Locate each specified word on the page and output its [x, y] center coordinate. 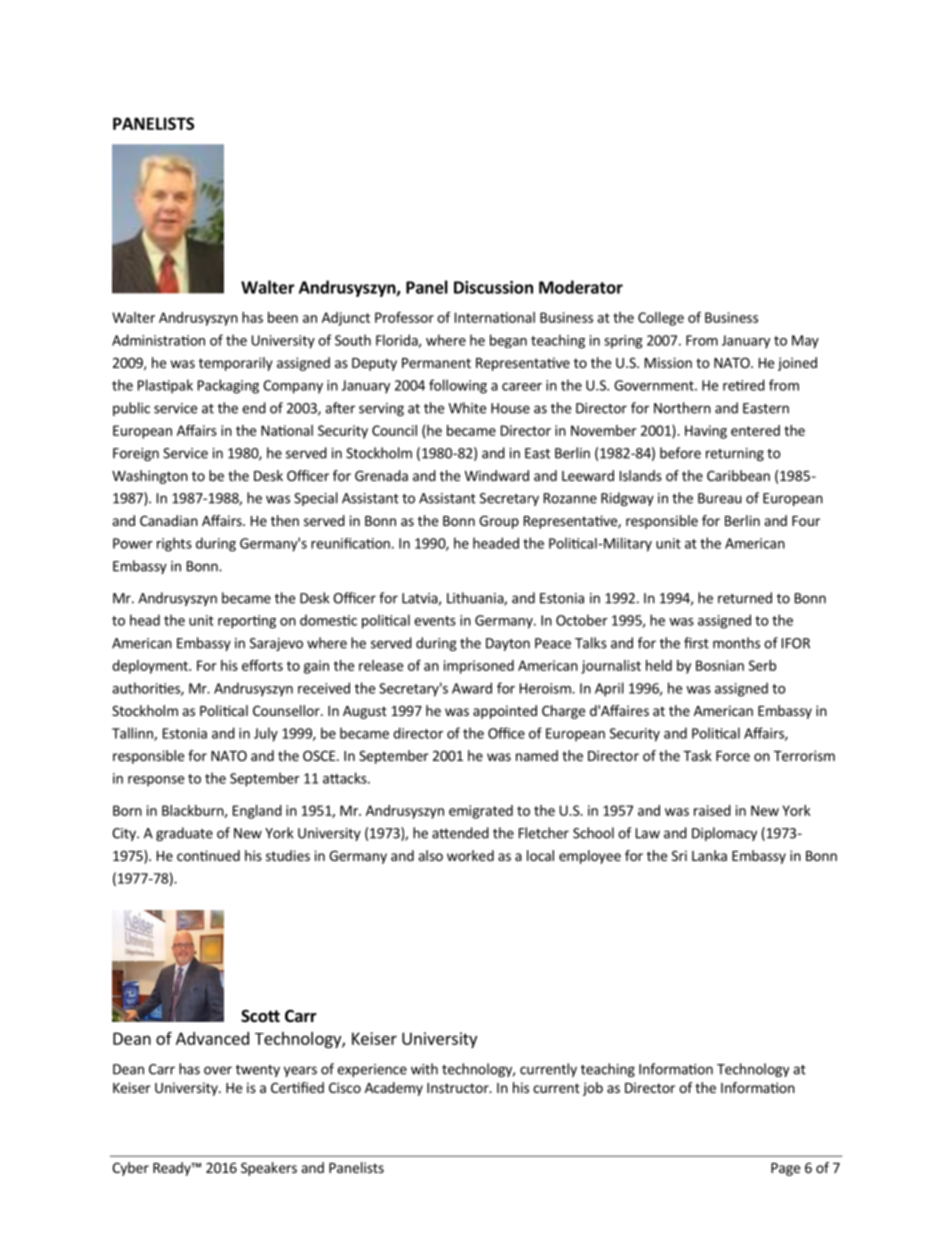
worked [470, 855]
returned [745, 598]
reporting [247, 622]
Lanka [709, 855]
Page [785, 1169]
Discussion [493, 287]
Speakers [269, 1169]
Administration [158, 340]
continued [208, 855]
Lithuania [476, 599]
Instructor [459, 1088]
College [661, 319]
